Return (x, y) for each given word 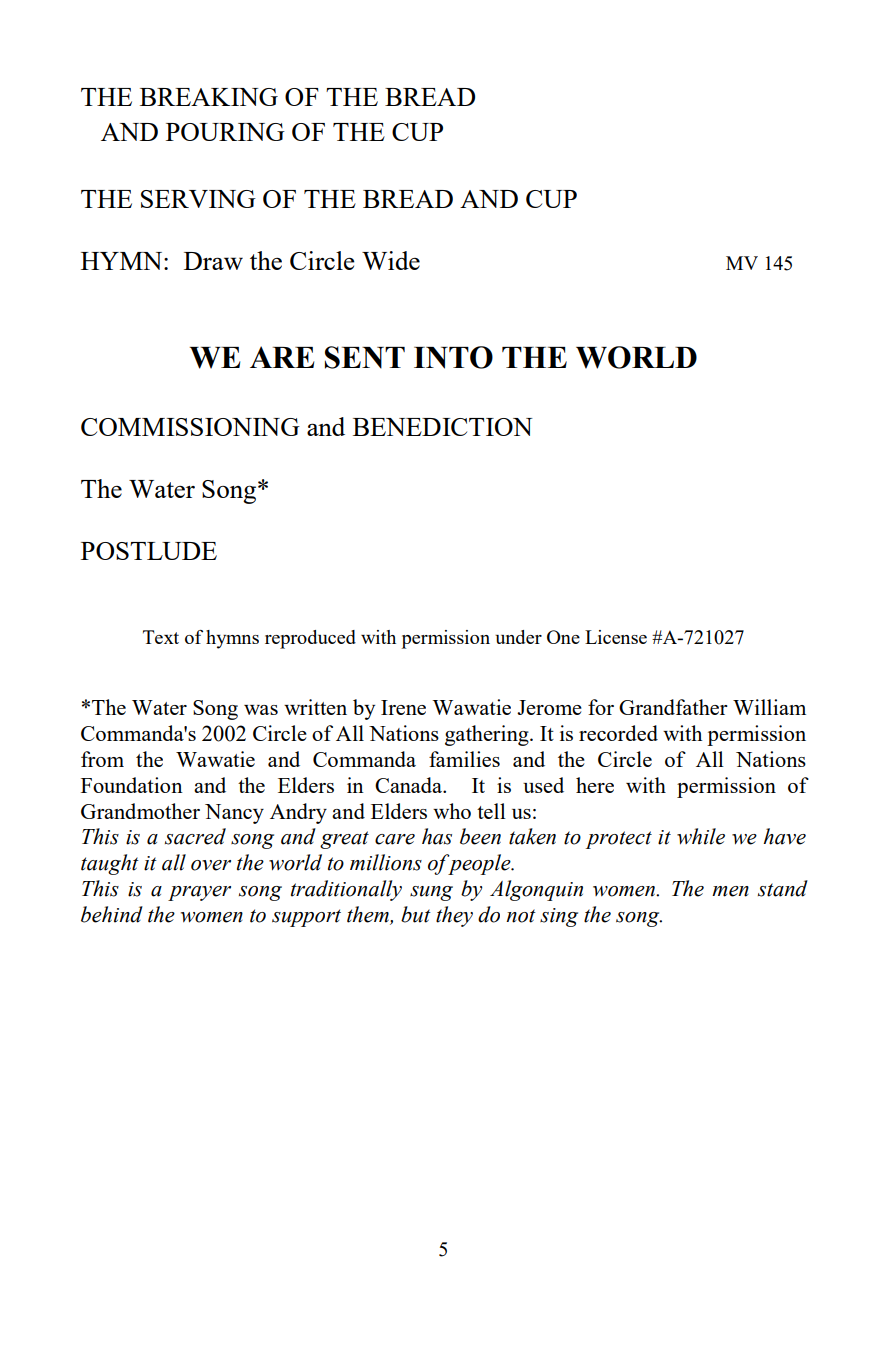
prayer (199, 893)
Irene (403, 707)
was (261, 710)
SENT (365, 357)
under (518, 637)
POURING (225, 132)
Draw (213, 261)
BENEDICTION (443, 427)
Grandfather (673, 707)
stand (783, 888)
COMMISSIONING (190, 427)
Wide (391, 260)
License (616, 637)
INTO (453, 357)
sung (431, 893)
